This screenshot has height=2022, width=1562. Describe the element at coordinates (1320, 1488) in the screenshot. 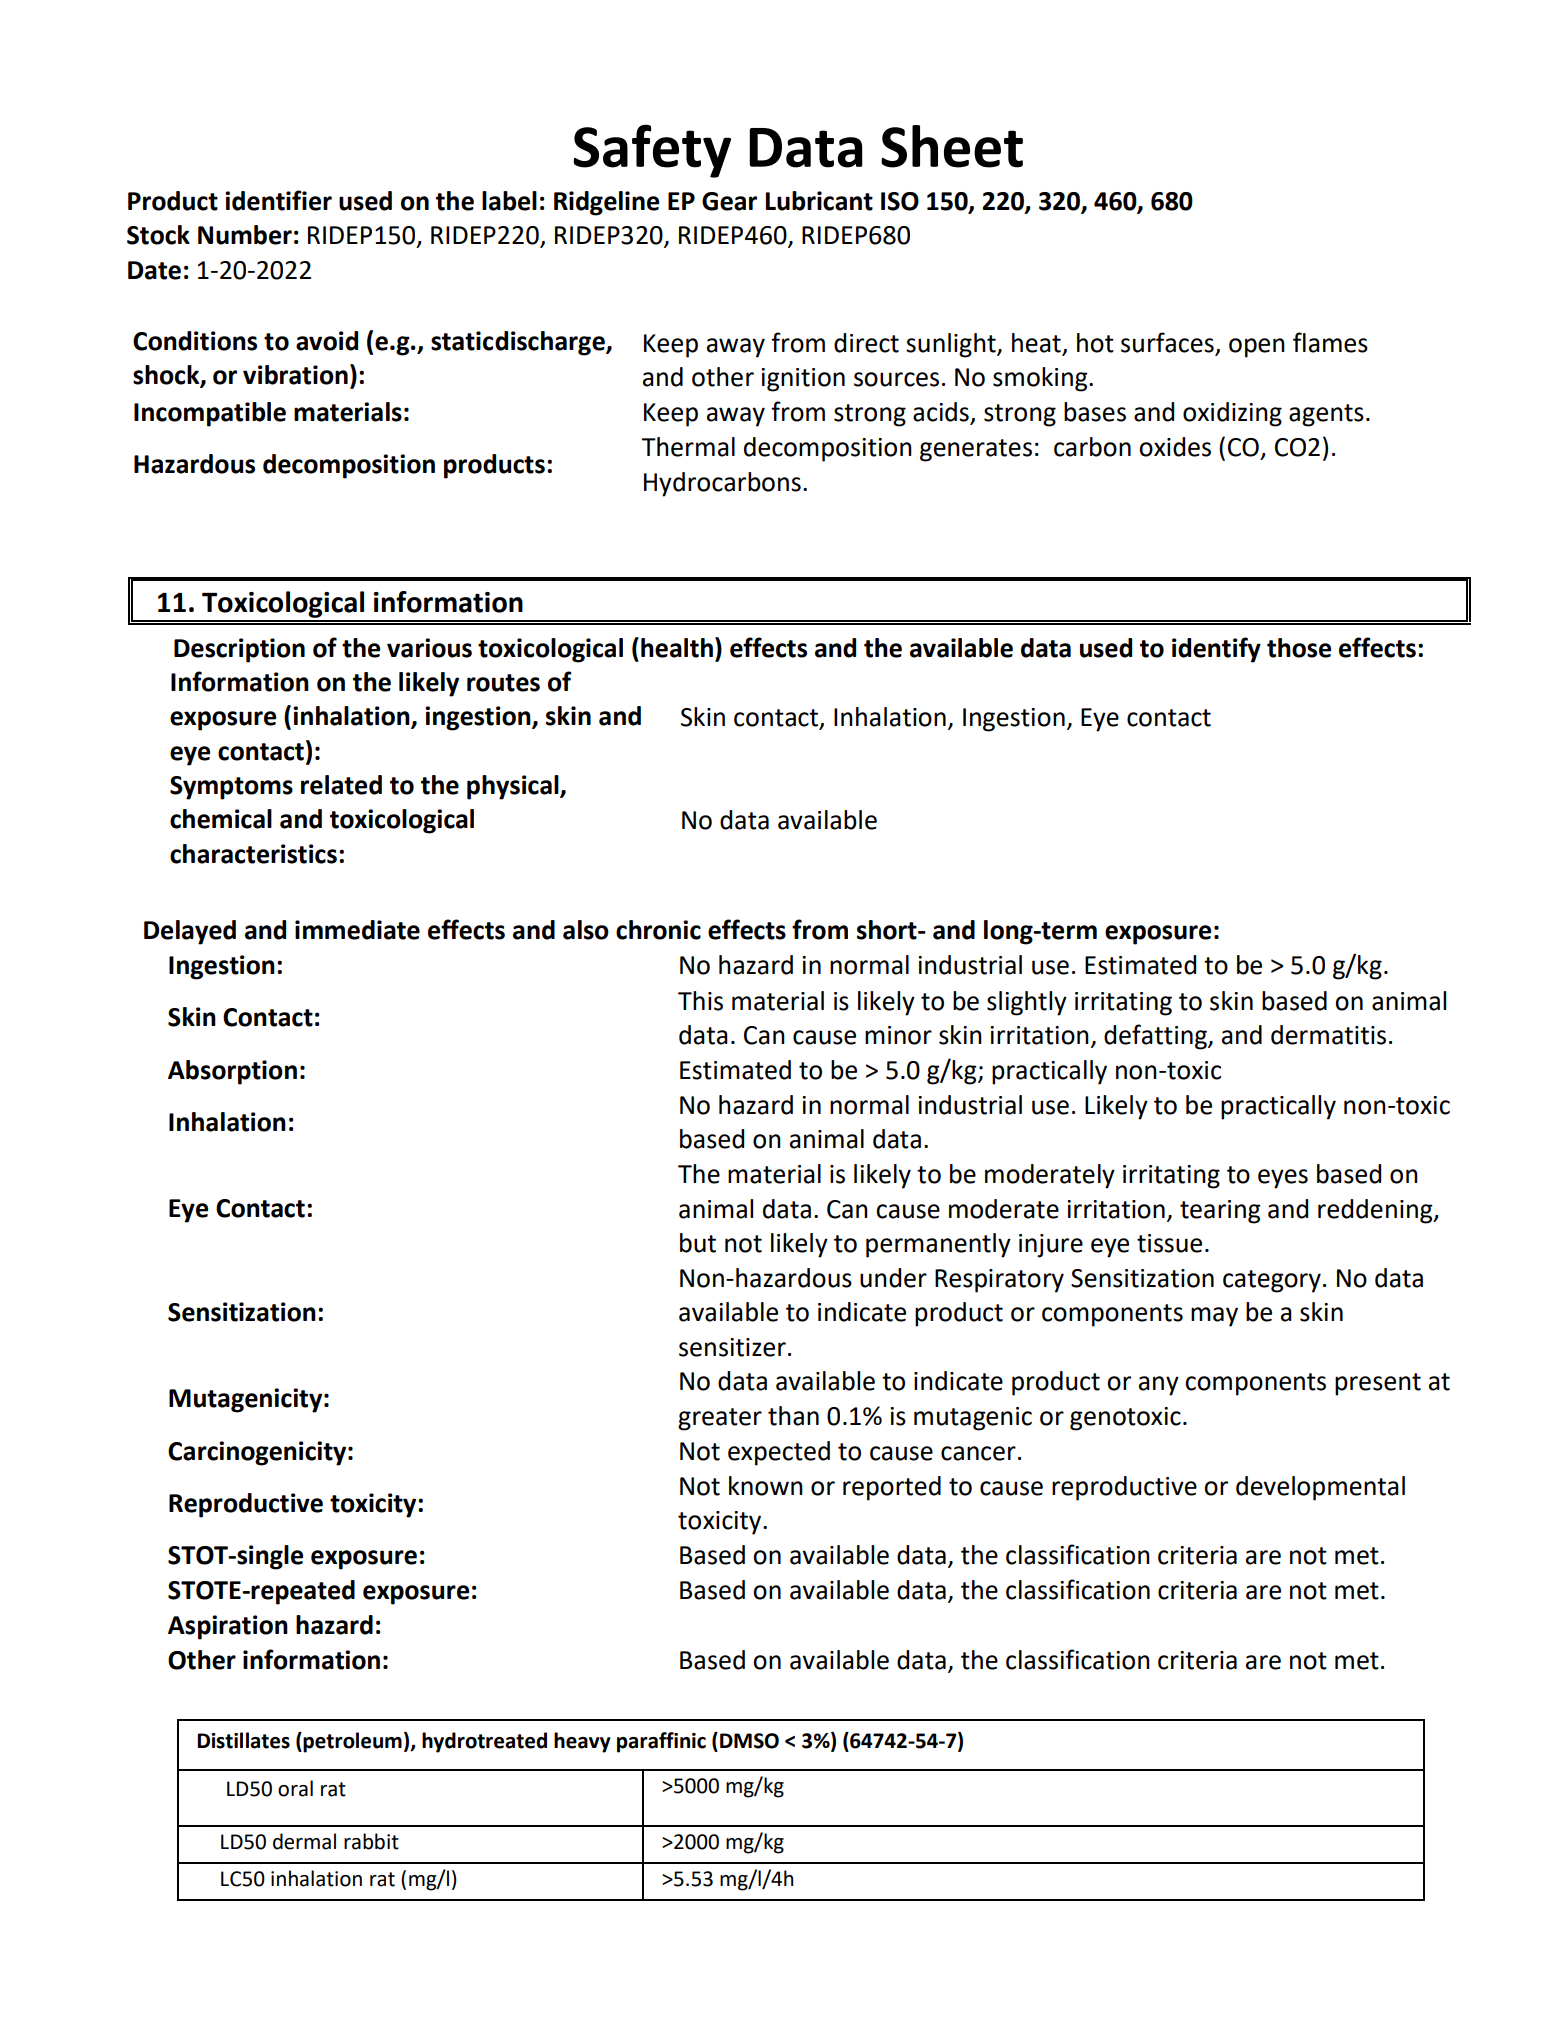

I see `developmental` at that location.
